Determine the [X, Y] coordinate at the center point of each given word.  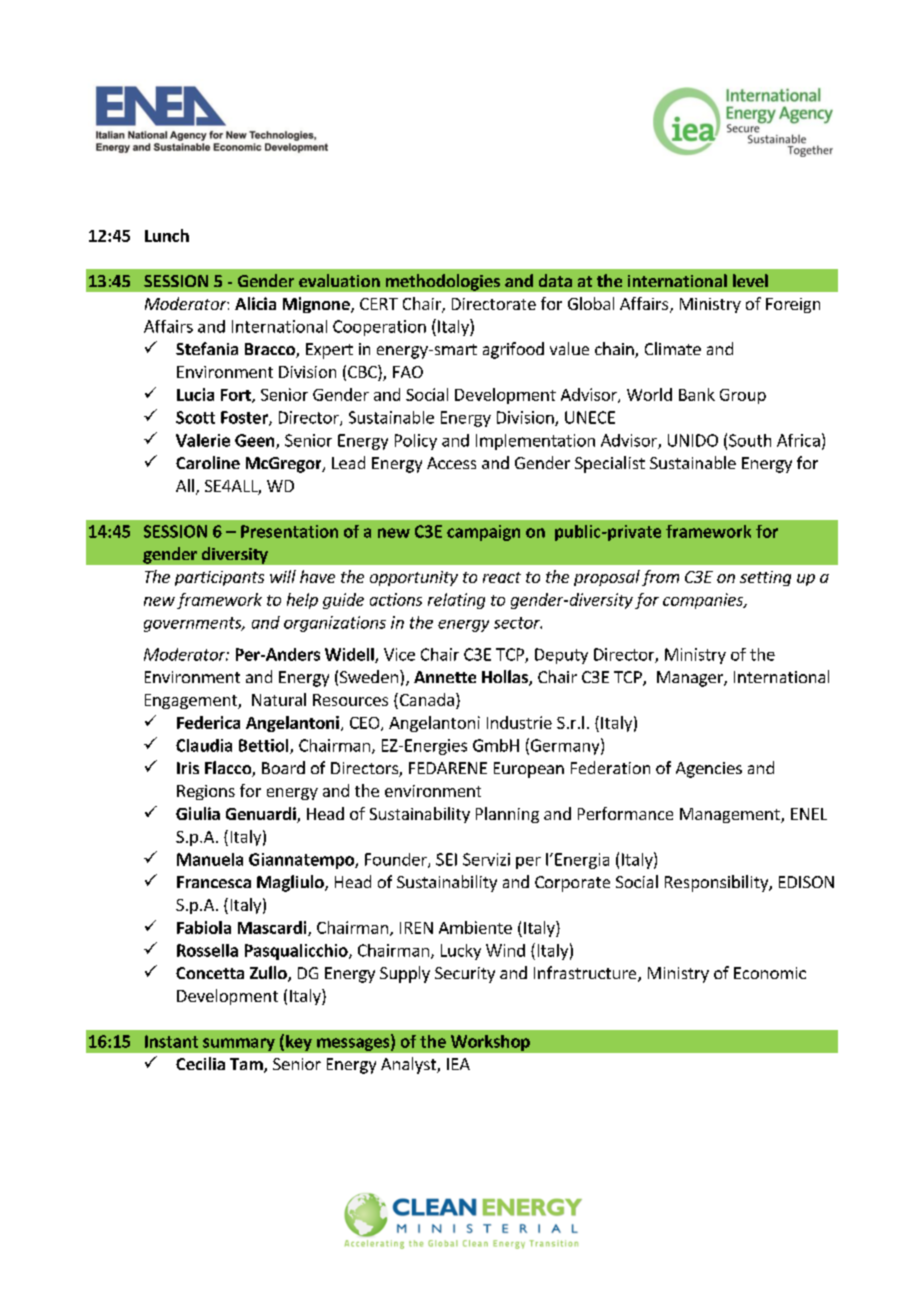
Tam [247, 1065]
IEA [458, 1064]
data [555, 280]
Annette [445, 677]
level [750, 280]
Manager [691, 679]
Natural [279, 699]
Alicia [255, 303]
